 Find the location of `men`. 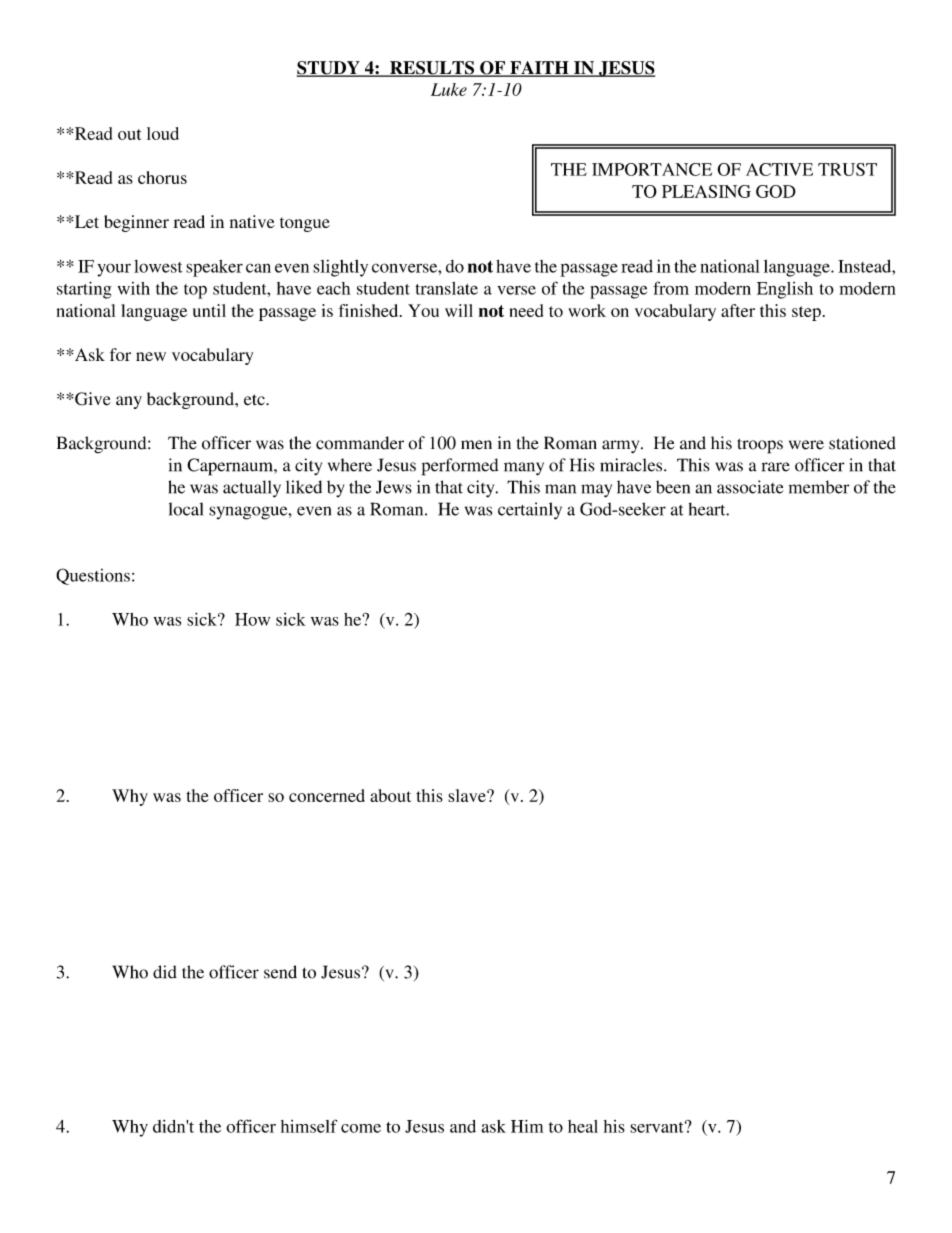

men is located at coordinates (476, 445).
